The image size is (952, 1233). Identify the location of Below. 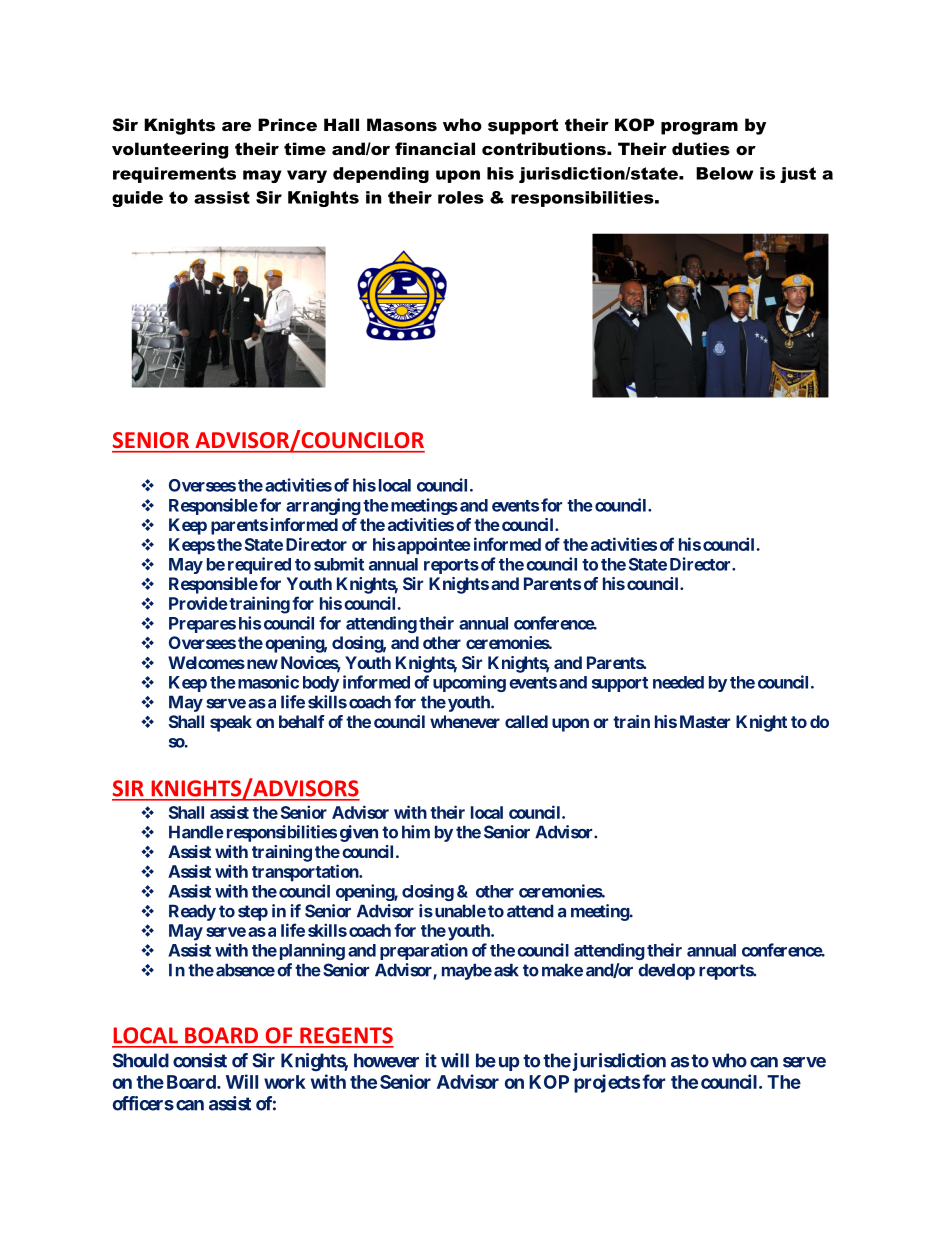
(724, 173).
